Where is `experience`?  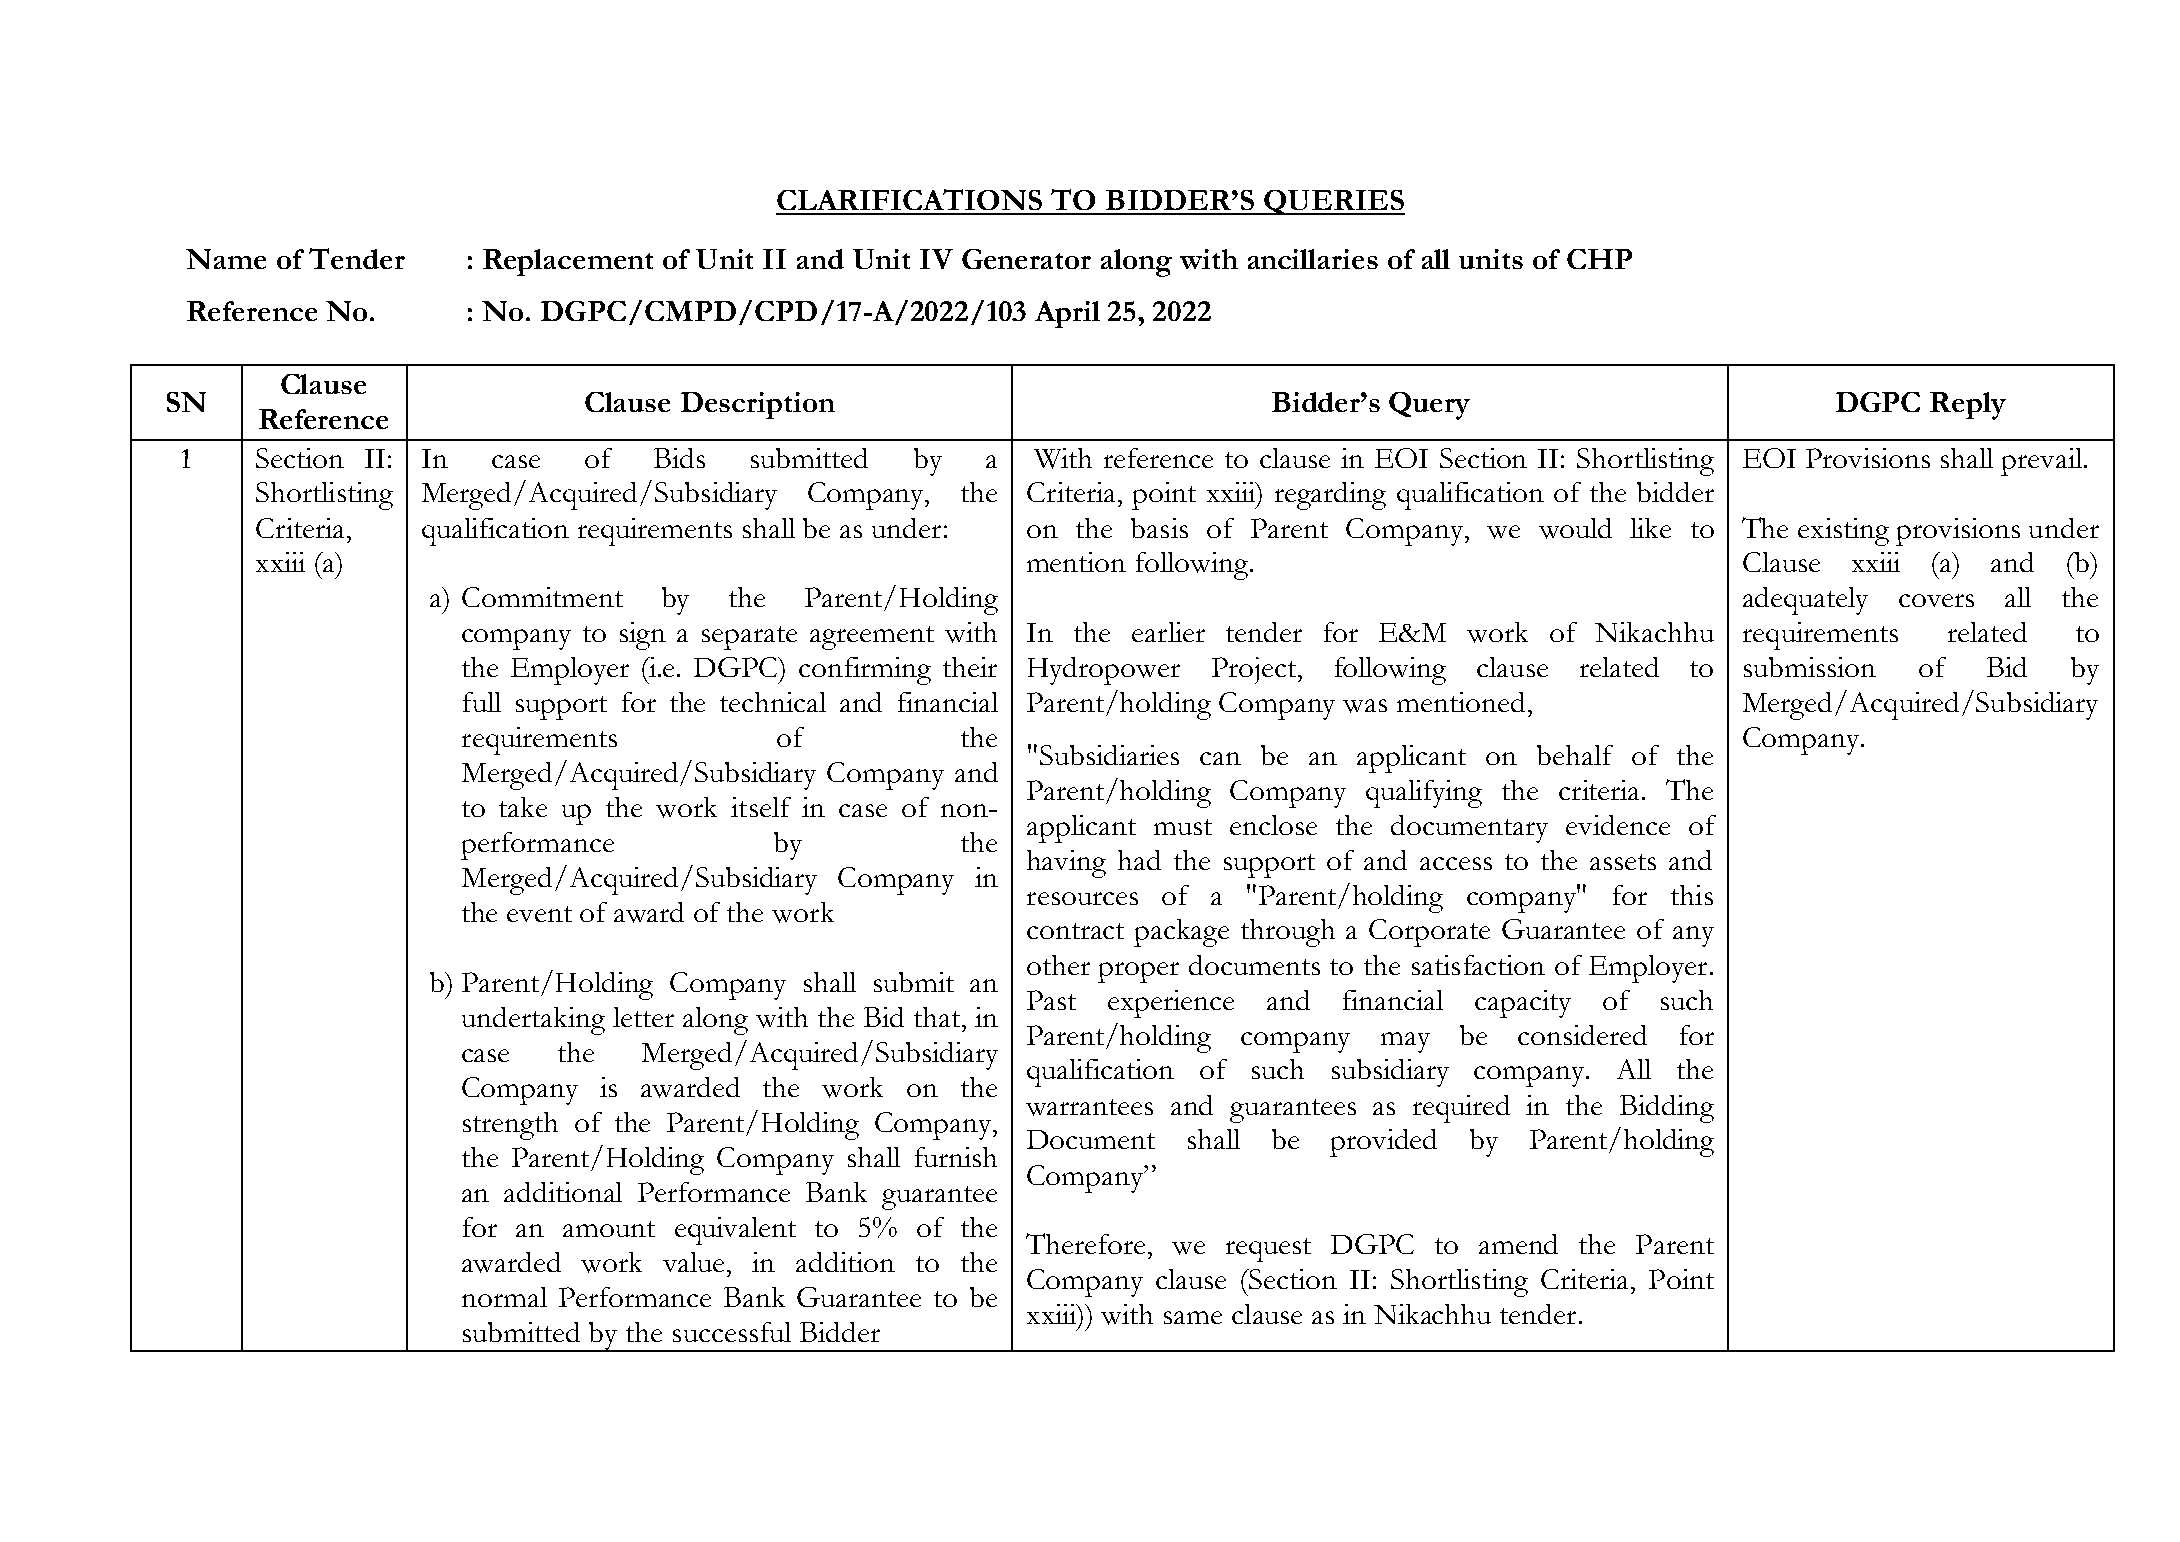
experience is located at coordinates (1171, 1004).
